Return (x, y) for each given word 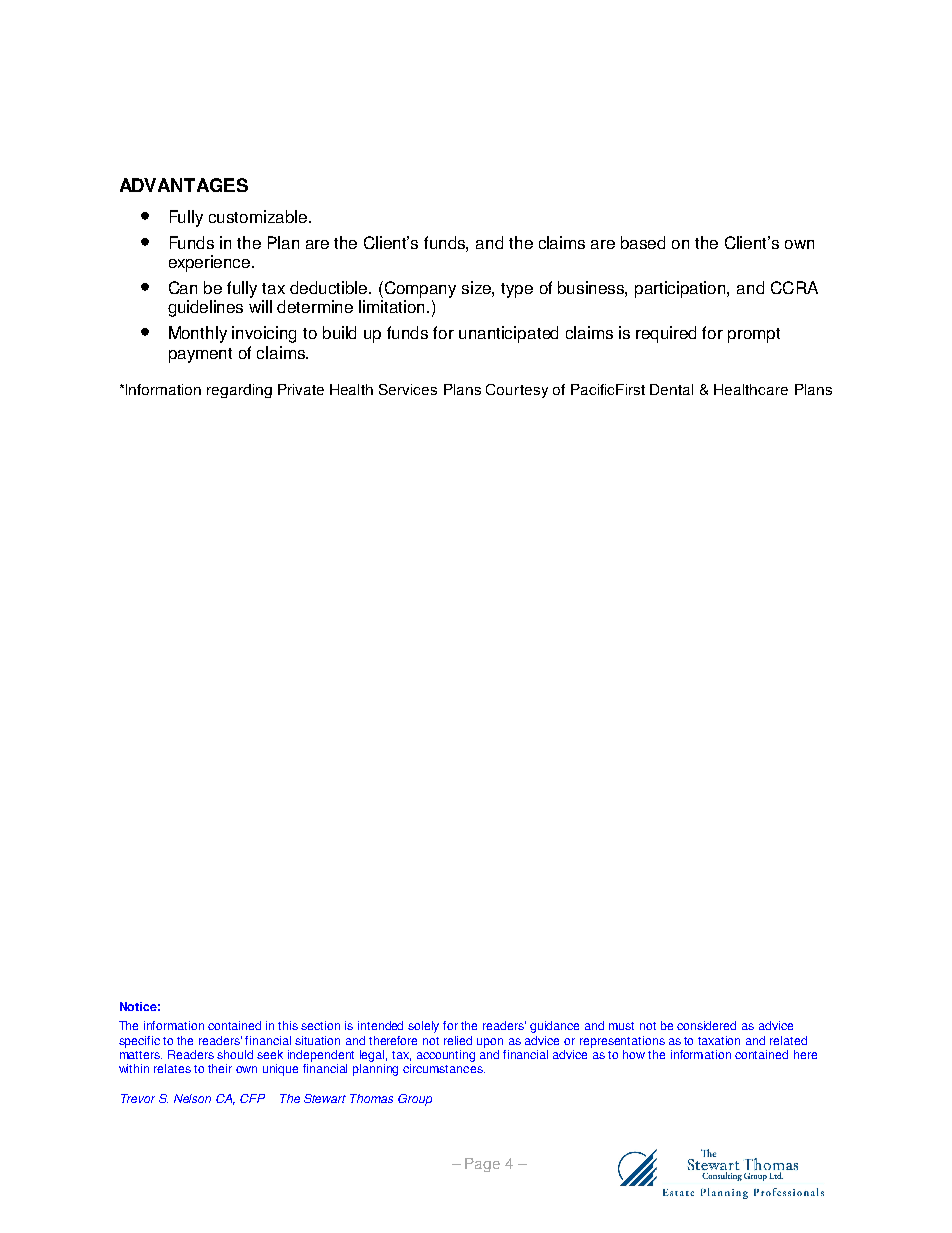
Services (408, 389)
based (643, 242)
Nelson (192, 1098)
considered (706, 1025)
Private (301, 389)
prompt (754, 335)
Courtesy (517, 391)
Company (419, 289)
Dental (671, 389)
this (288, 1025)
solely (423, 1027)
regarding (239, 391)
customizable (259, 216)
